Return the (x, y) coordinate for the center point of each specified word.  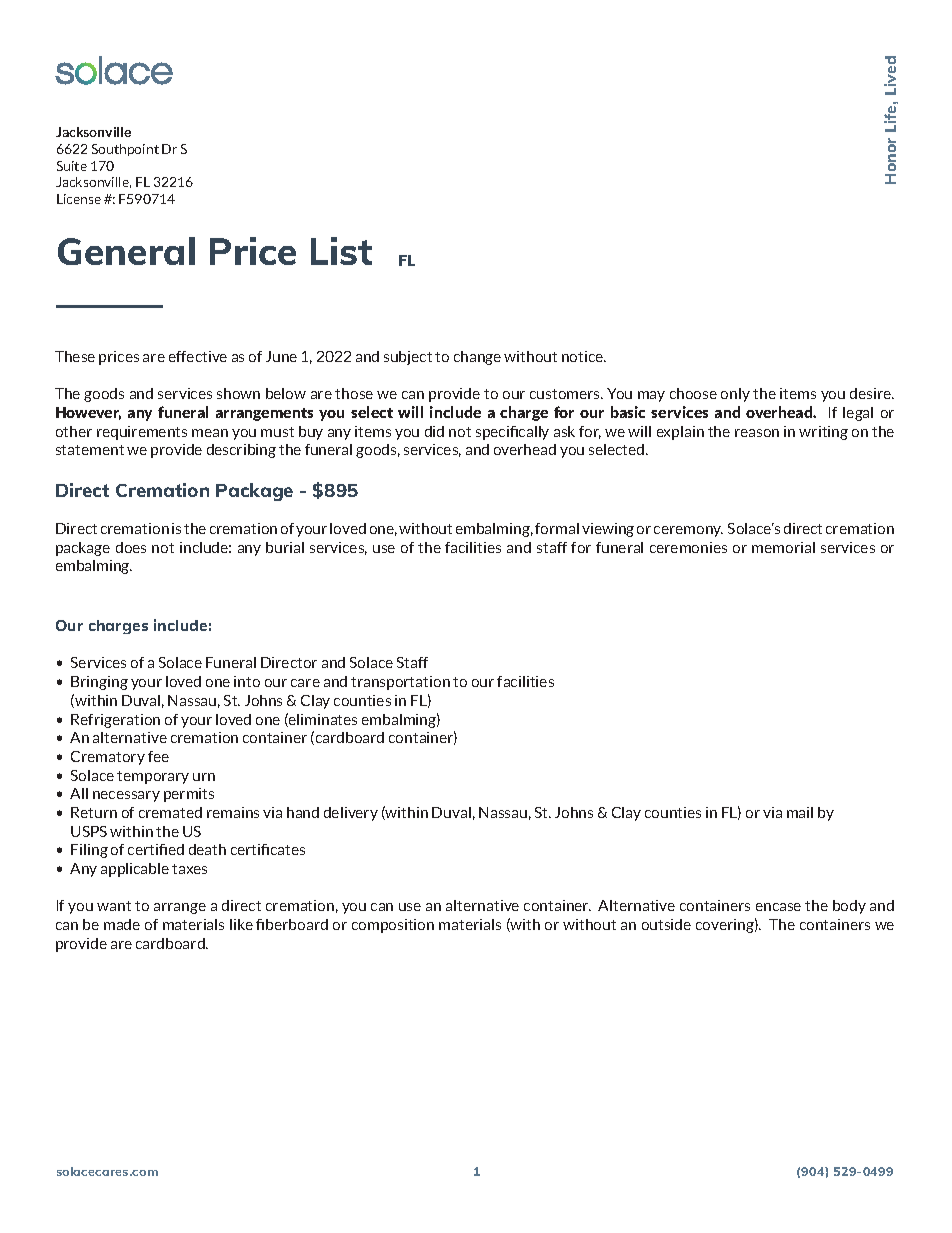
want (114, 906)
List (341, 251)
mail (800, 812)
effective (198, 356)
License (79, 199)
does (131, 547)
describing (241, 451)
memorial (783, 547)
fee (158, 756)
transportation (400, 683)
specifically (512, 433)
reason (757, 433)
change (477, 358)
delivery (351, 814)
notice (584, 356)
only (735, 395)
